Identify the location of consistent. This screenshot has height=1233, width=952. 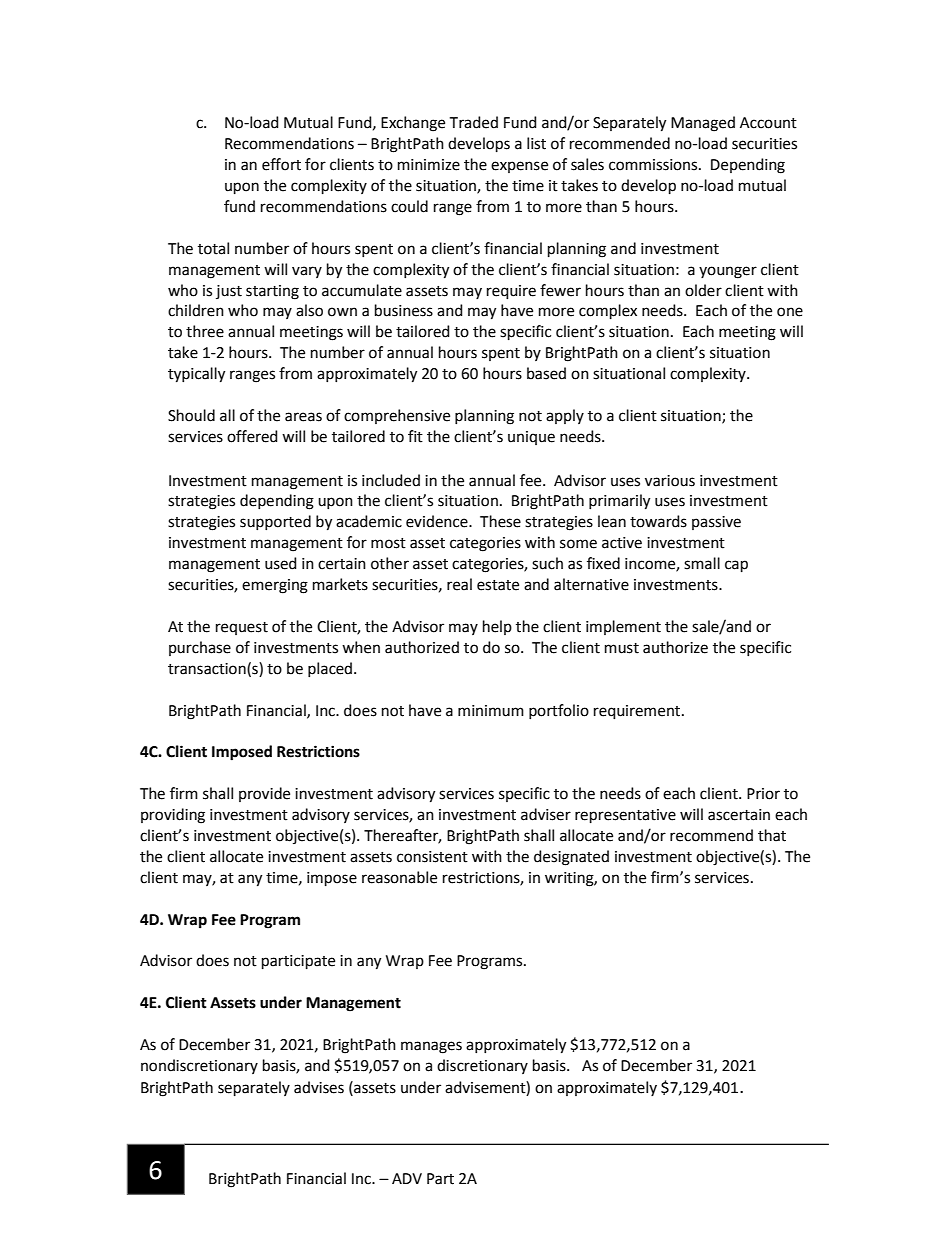
(432, 857).
